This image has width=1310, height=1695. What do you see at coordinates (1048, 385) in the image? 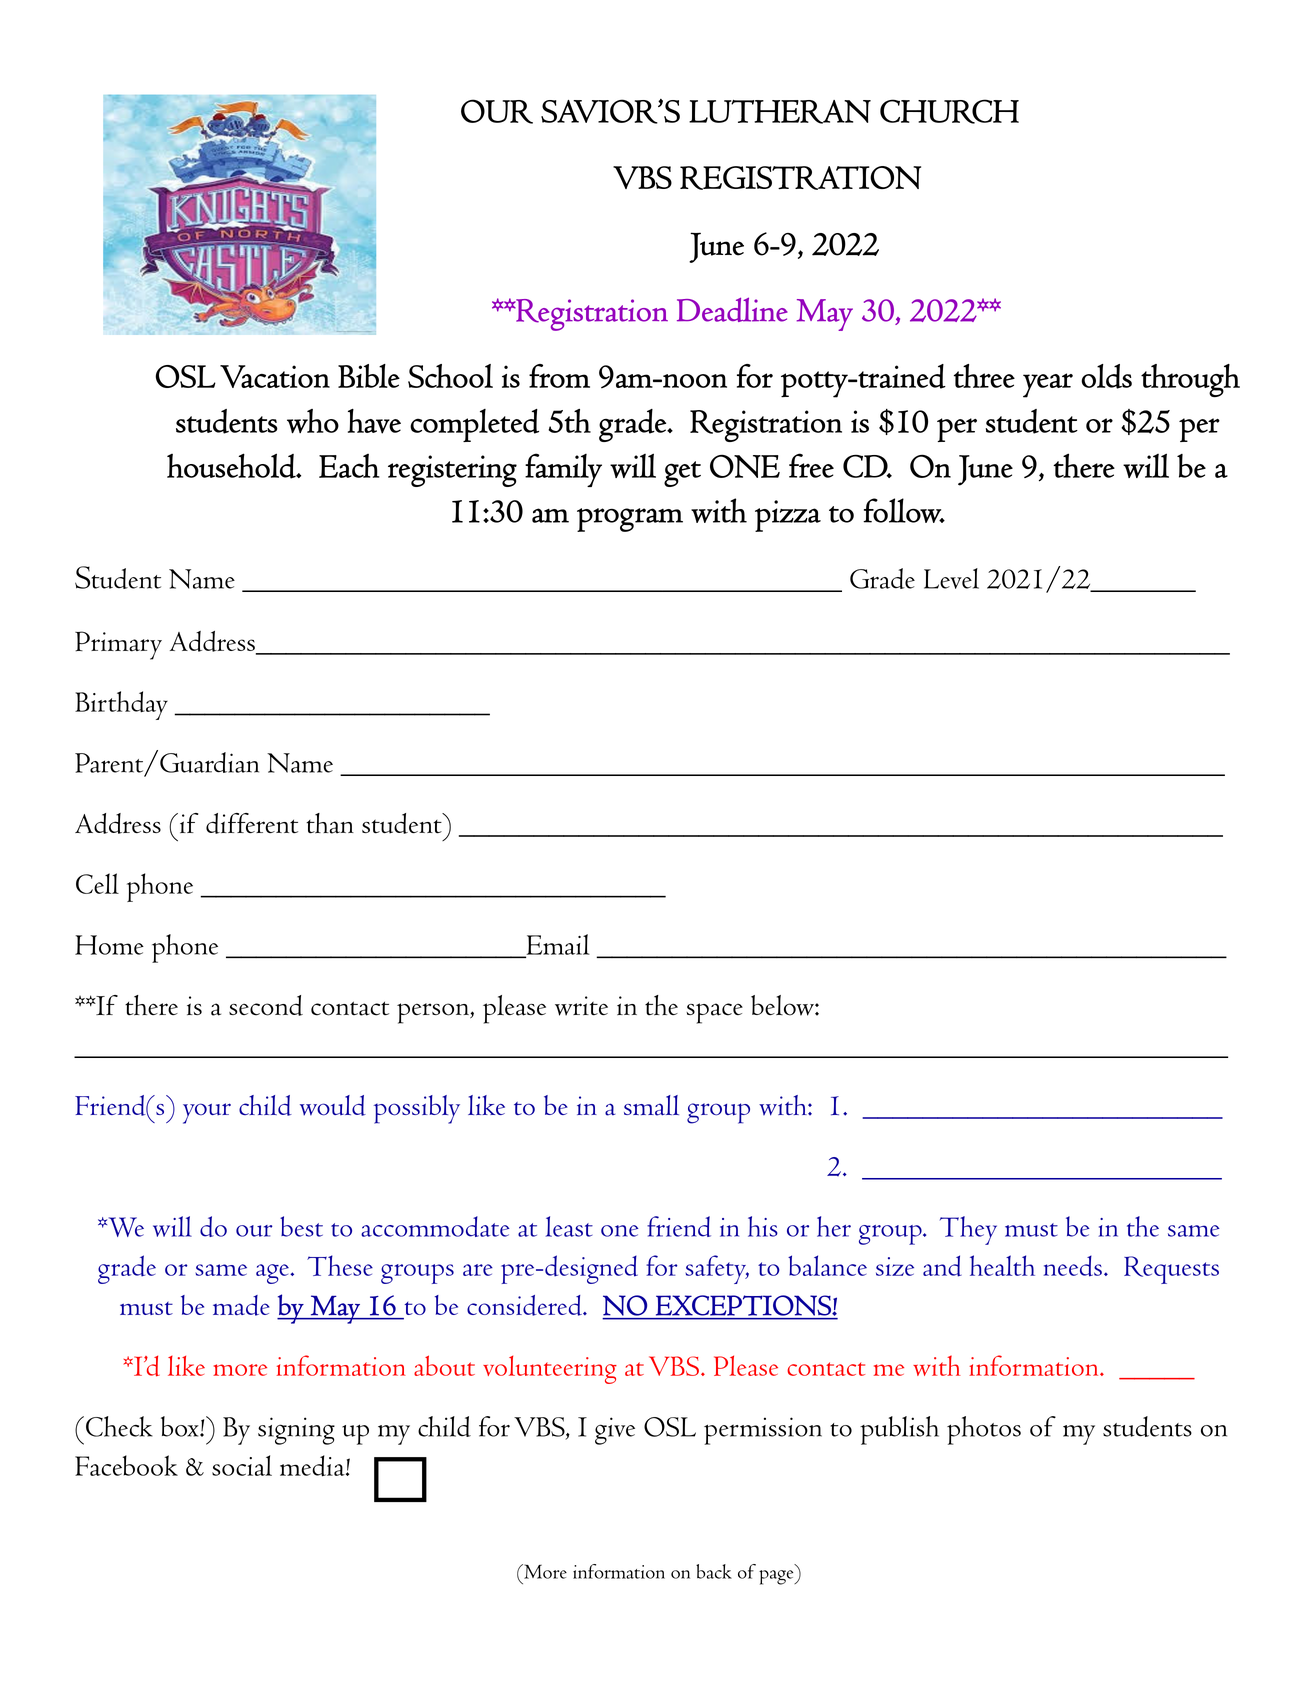
I see `year` at bounding box center [1048, 385].
